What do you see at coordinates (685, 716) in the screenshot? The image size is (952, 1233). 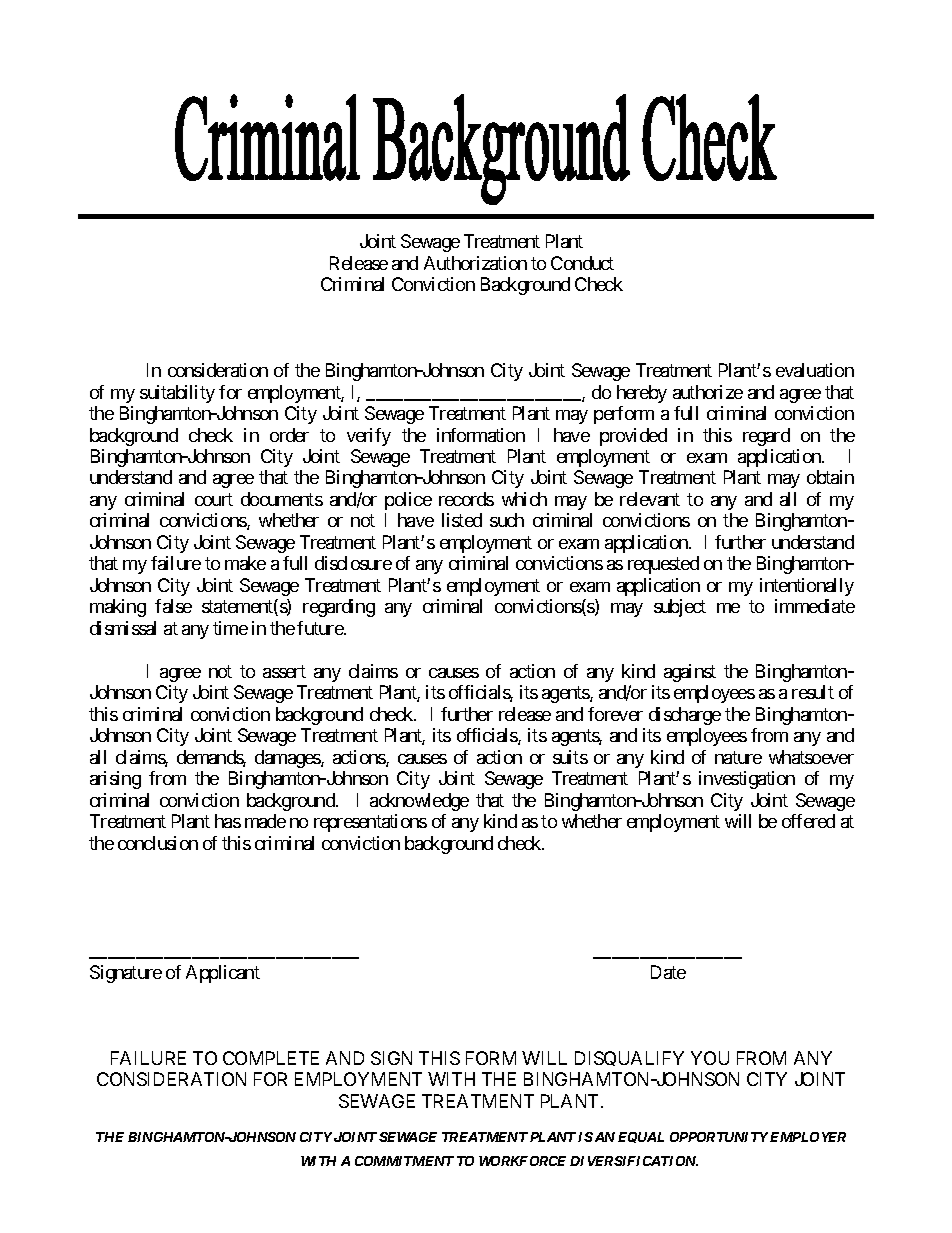 I see `discharge` at bounding box center [685, 716].
